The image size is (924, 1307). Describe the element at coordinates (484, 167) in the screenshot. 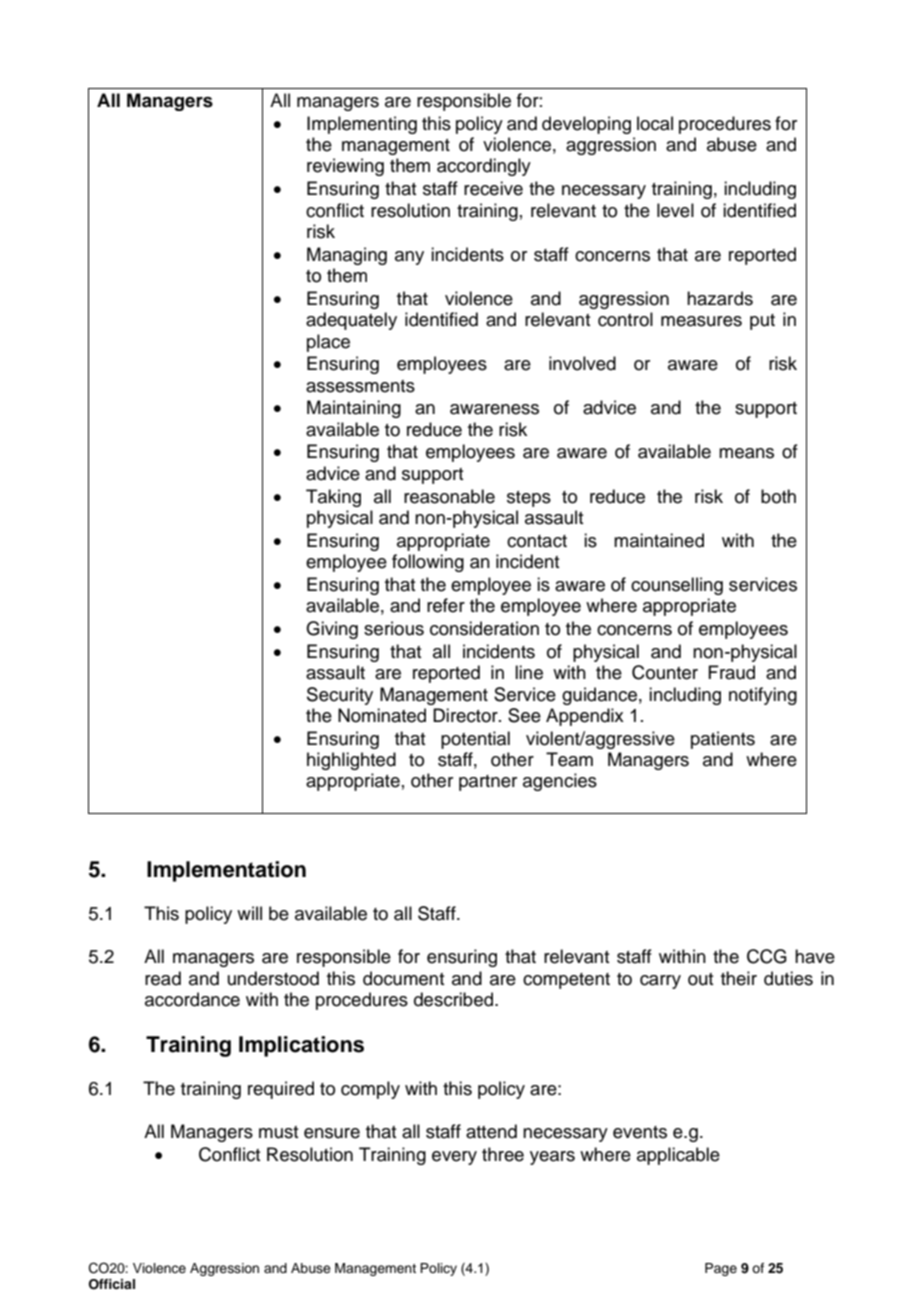

I see `accordingly` at that location.
